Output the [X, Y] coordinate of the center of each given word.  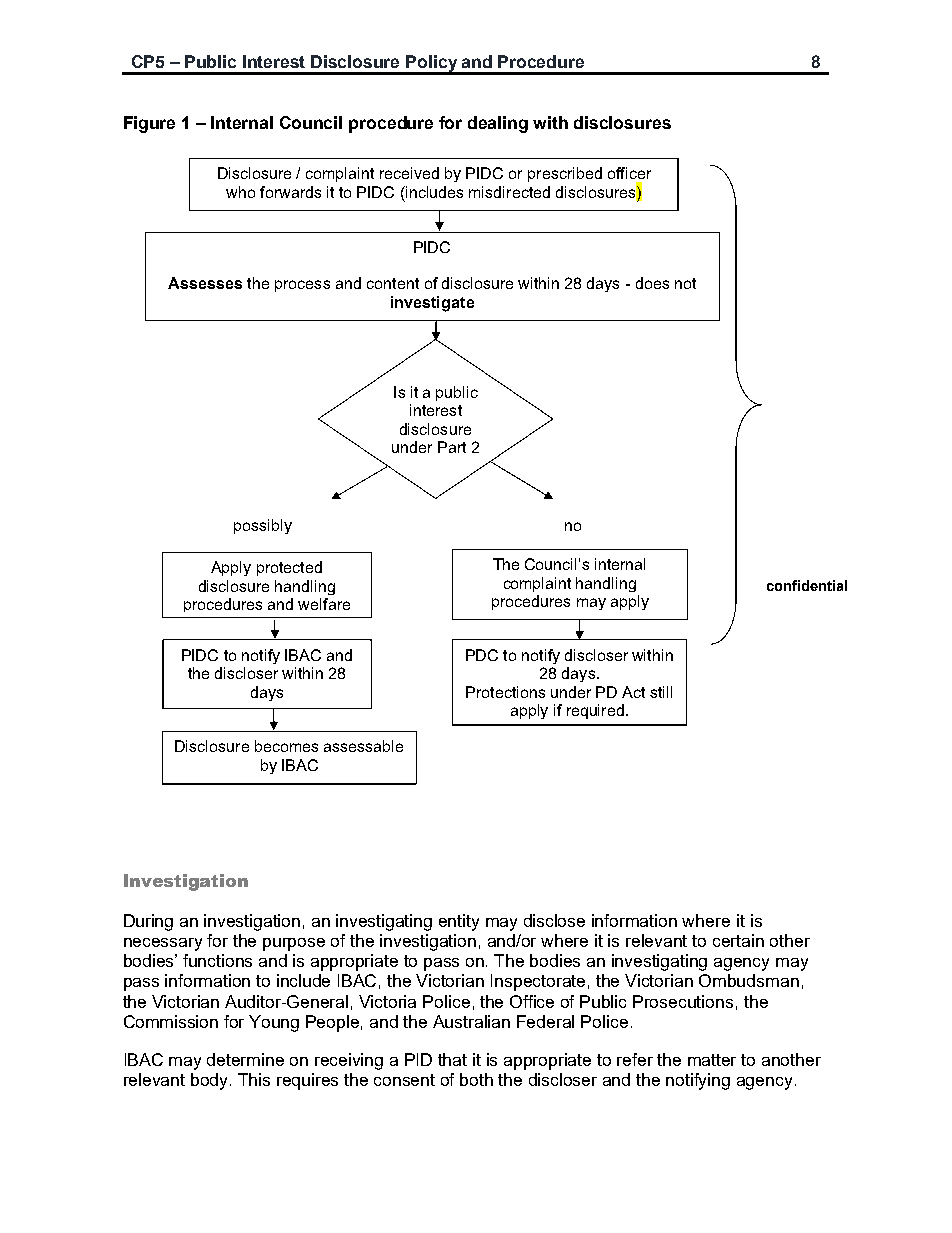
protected [289, 568]
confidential [807, 585]
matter [712, 1060]
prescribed [565, 174]
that [452, 1059]
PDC [482, 655]
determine [245, 1059]
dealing [498, 124]
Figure [149, 124]
